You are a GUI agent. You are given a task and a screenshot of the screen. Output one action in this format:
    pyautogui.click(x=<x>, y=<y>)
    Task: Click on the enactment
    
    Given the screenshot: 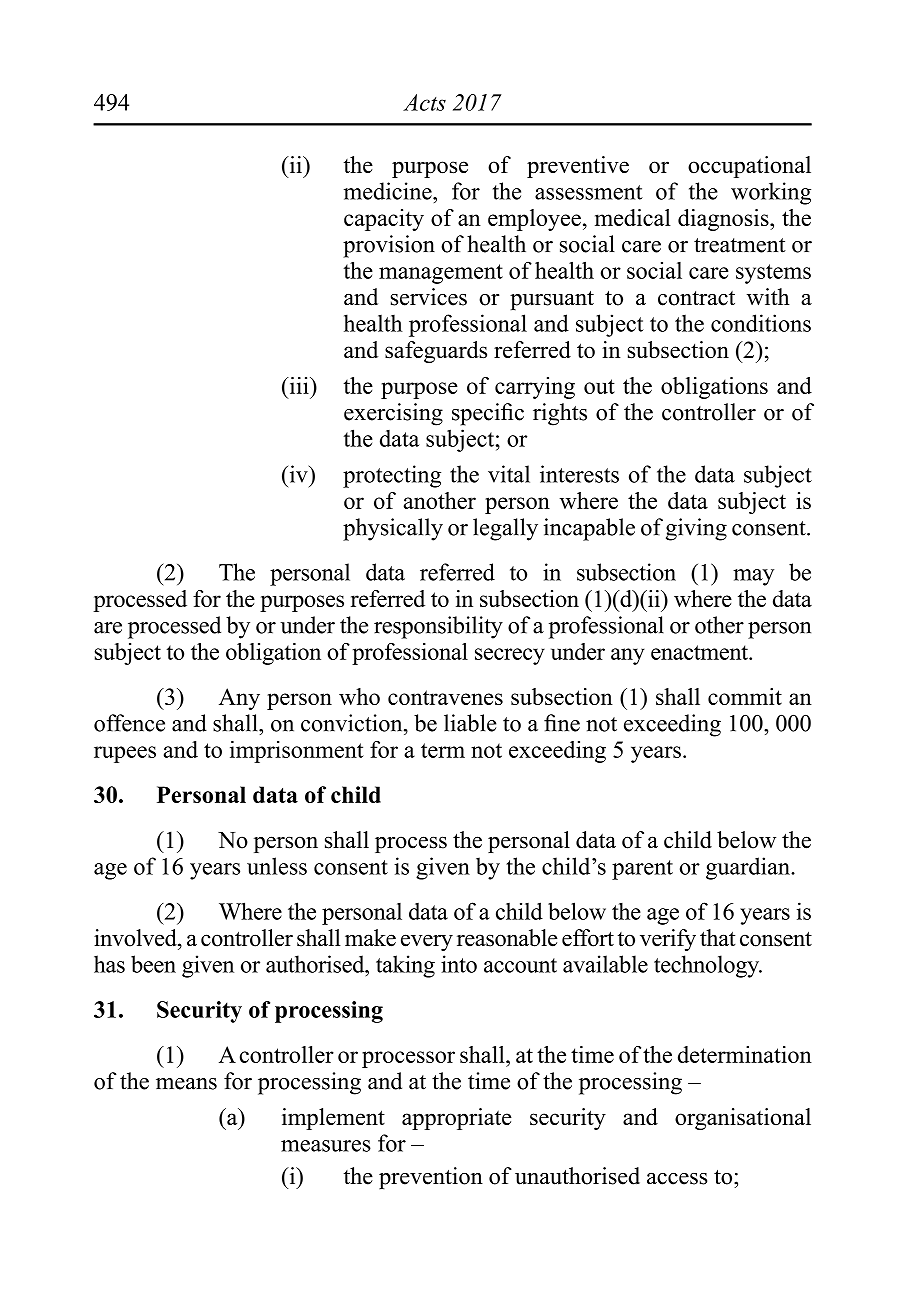 What is the action you would take?
    pyautogui.click(x=700, y=652)
